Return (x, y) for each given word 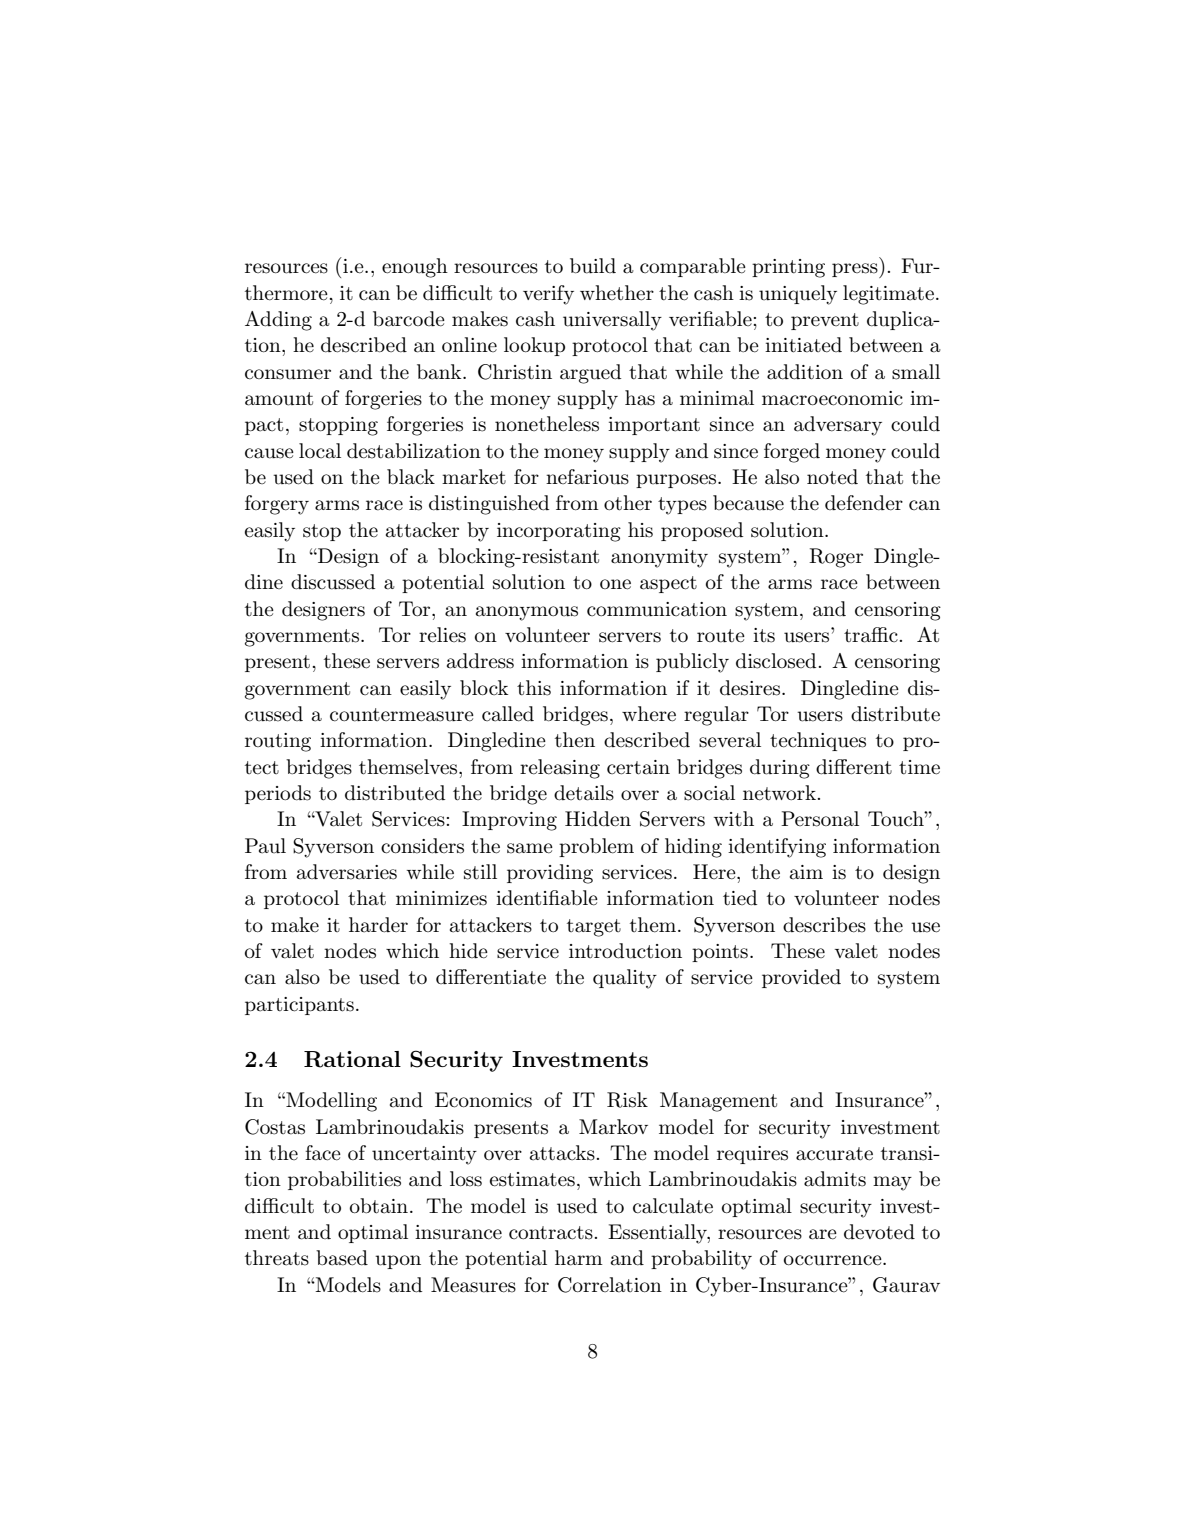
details (584, 793)
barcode (409, 319)
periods (278, 794)
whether (617, 293)
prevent (825, 321)
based (342, 1258)
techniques (818, 741)
